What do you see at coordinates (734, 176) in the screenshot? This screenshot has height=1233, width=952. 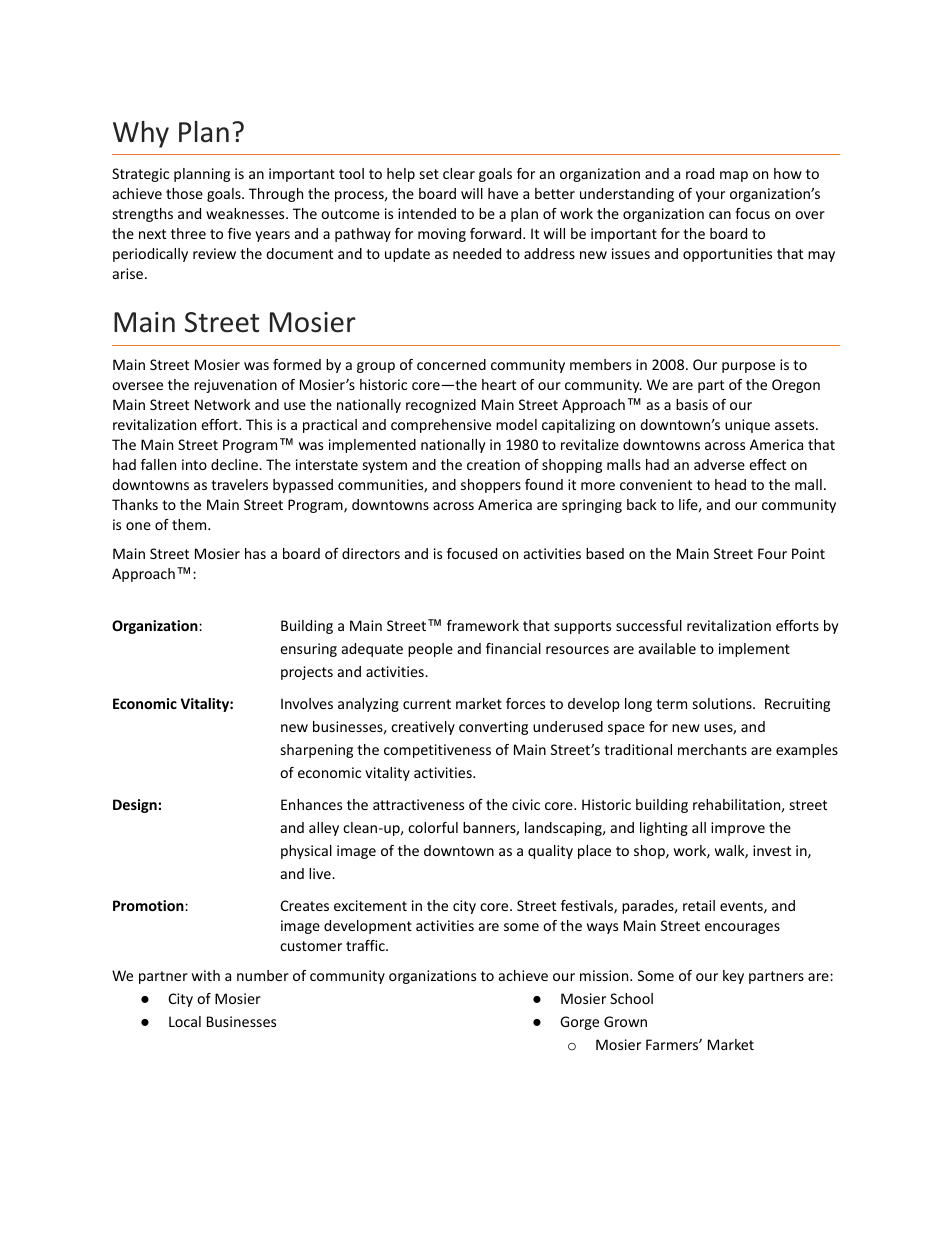 I see `map` at bounding box center [734, 176].
